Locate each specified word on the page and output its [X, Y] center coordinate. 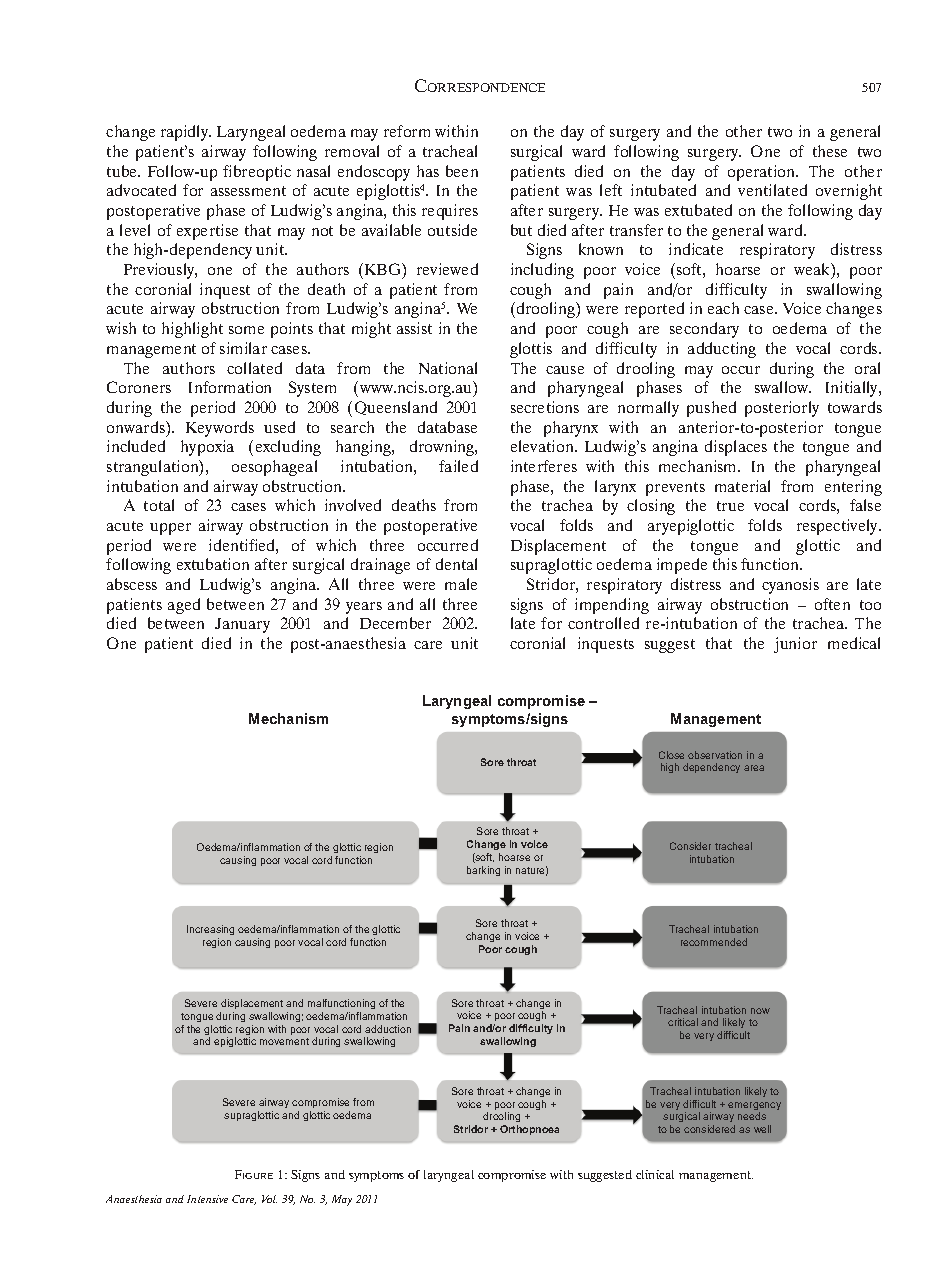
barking [483, 871]
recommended [714, 942]
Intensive [207, 1199]
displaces [736, 448]
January [242, 625]
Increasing [210, 932]
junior [795, 645]
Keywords [220, 429]
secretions [545, 407]
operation [763, 173]
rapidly [186, 133]
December [395, 623]
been [462, 171]
